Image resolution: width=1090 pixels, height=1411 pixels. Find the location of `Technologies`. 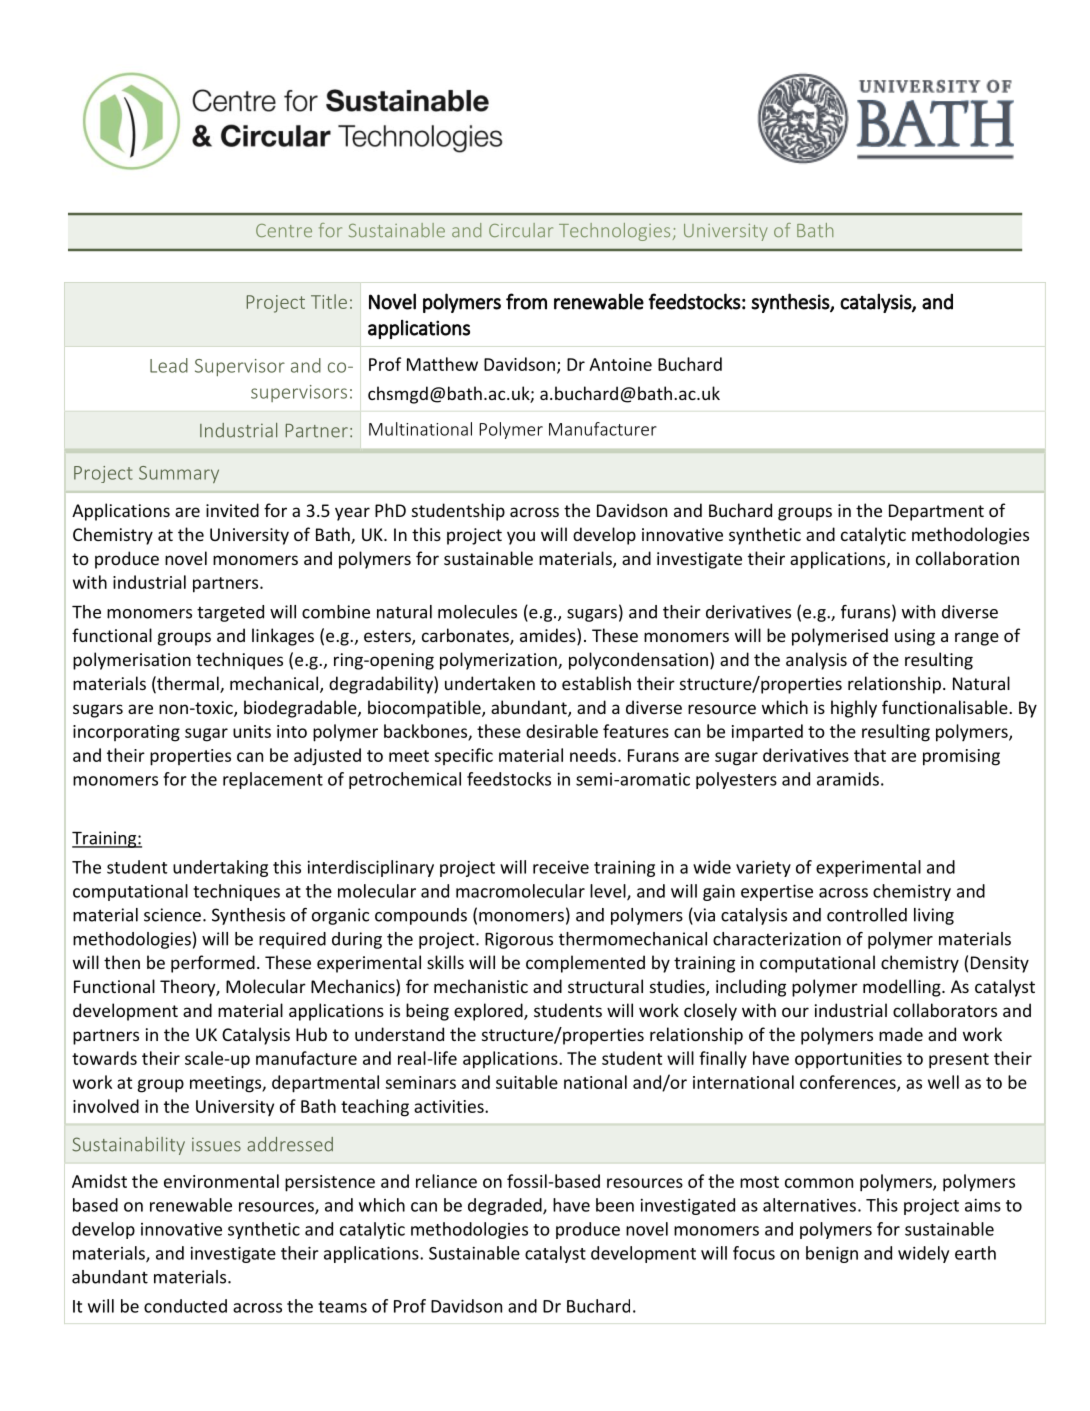

Technologies is located at coordinates (614, 232).
